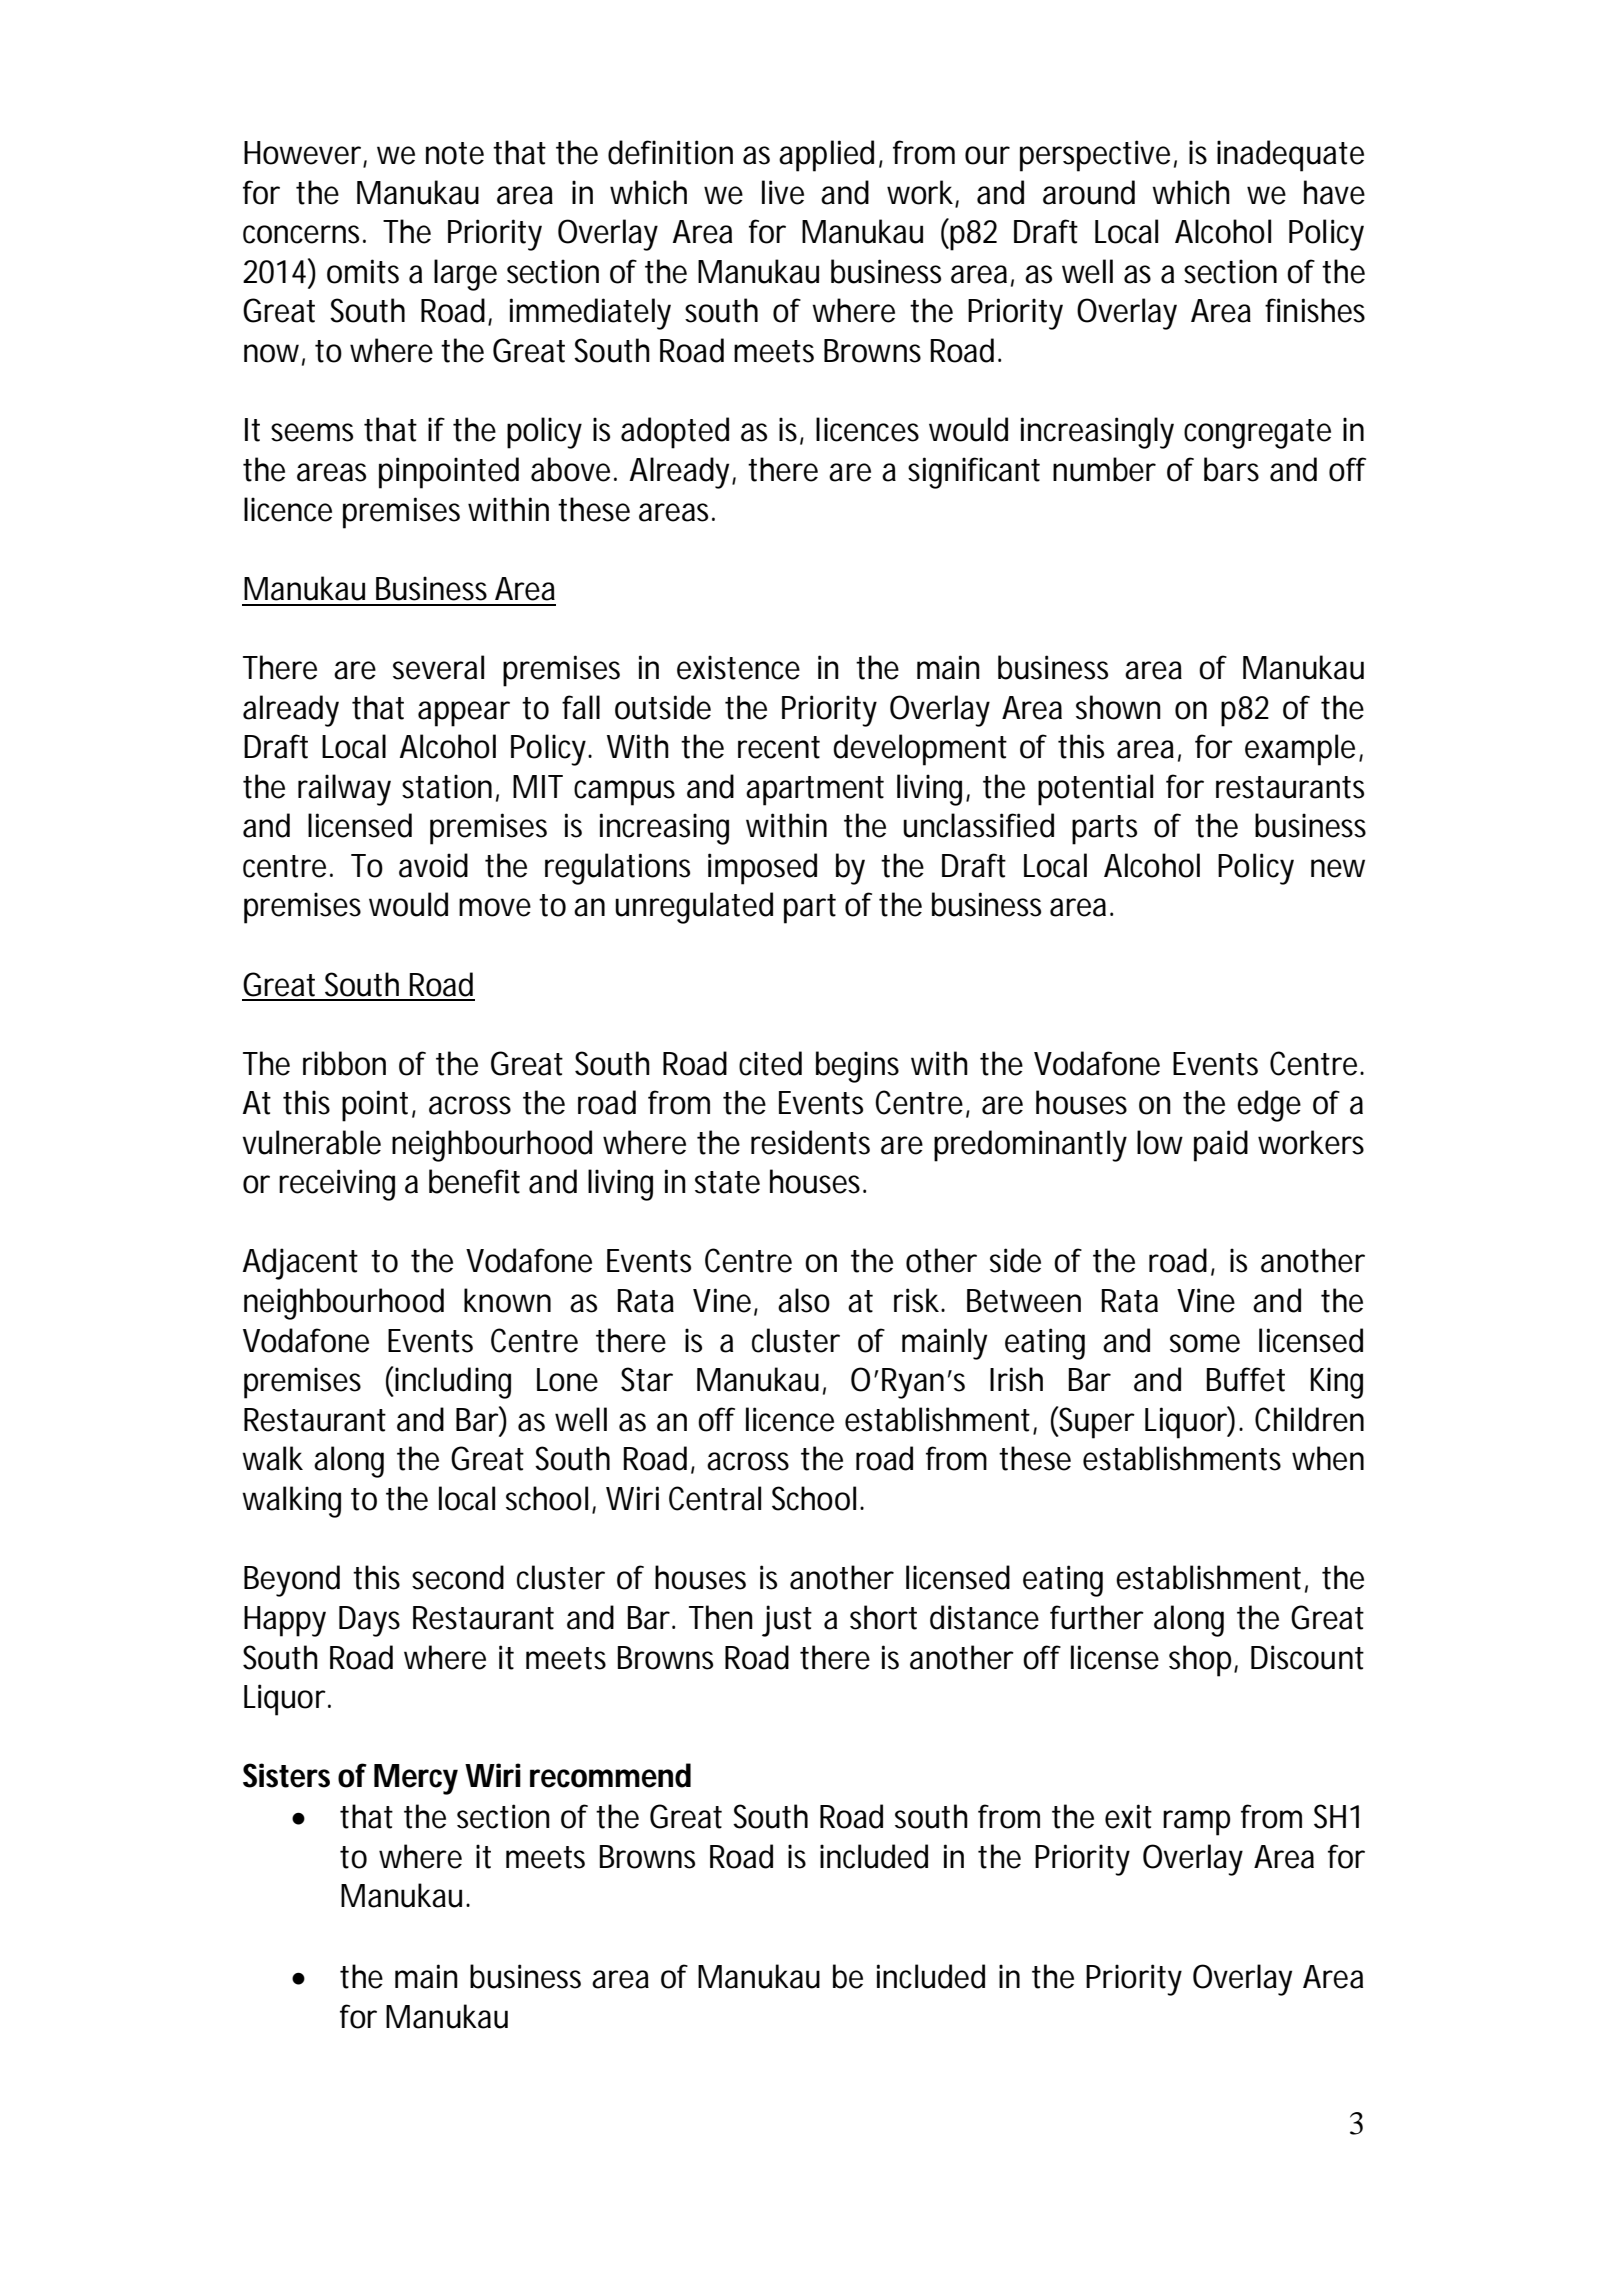  Describe the element at coordinates (455, 153) in the screenshot. I see `note` at that location.
